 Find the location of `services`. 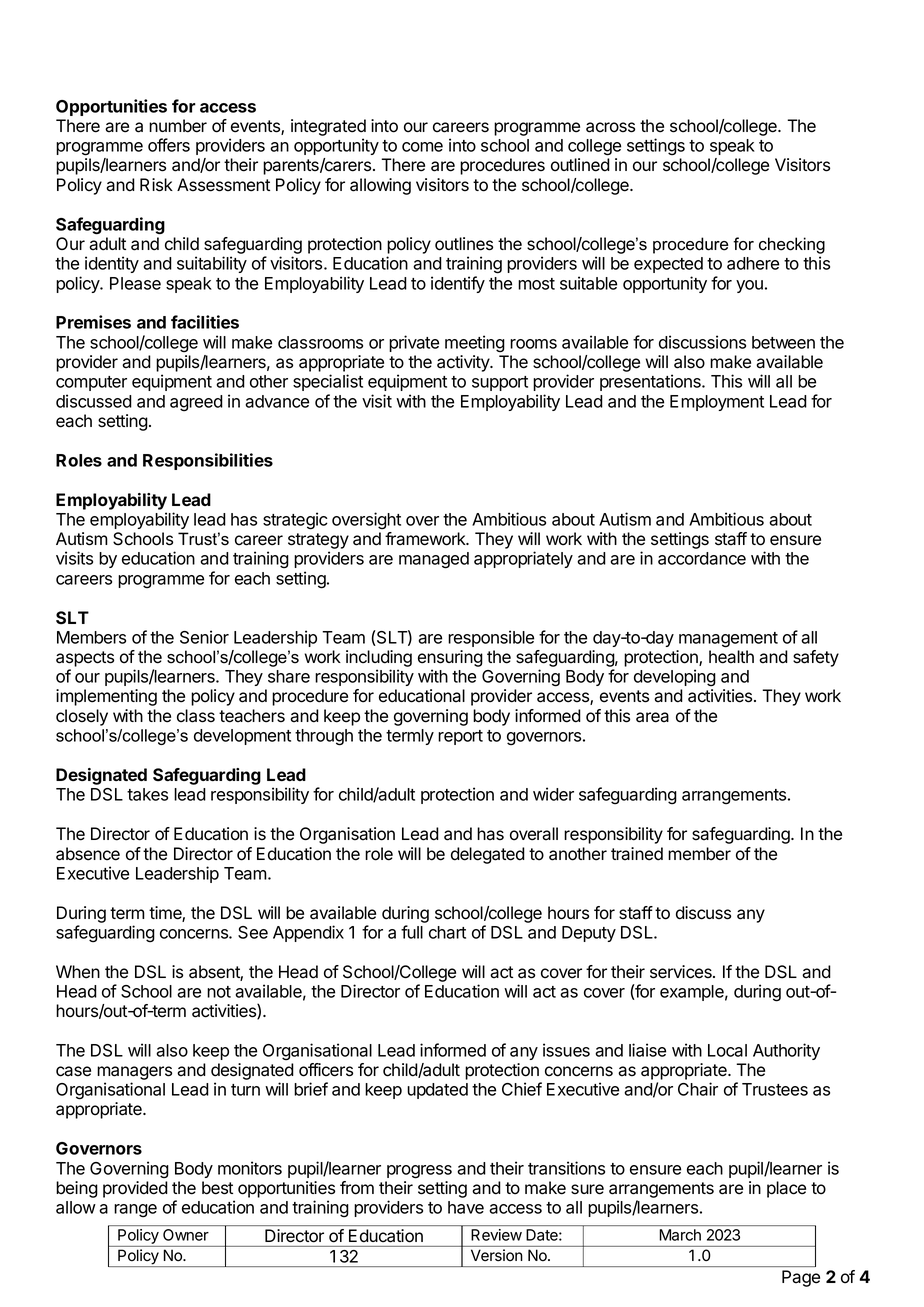

services is located at coordinates (682, 972).
